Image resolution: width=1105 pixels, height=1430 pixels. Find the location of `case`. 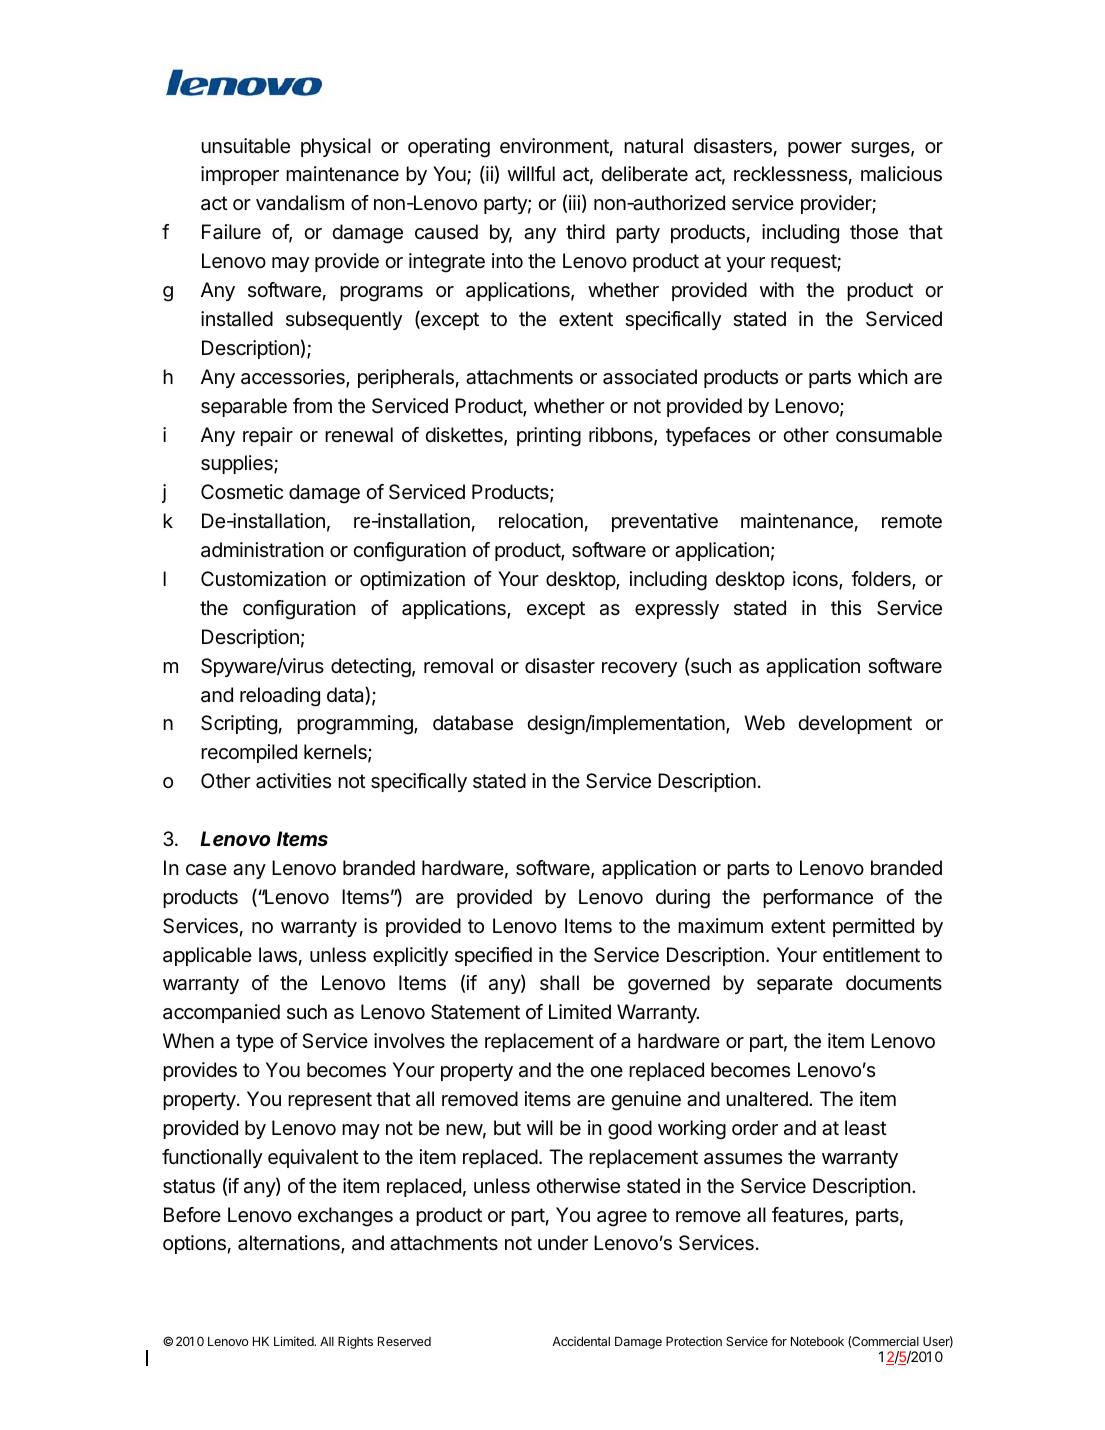

case is located at coordinates (206, 870).
